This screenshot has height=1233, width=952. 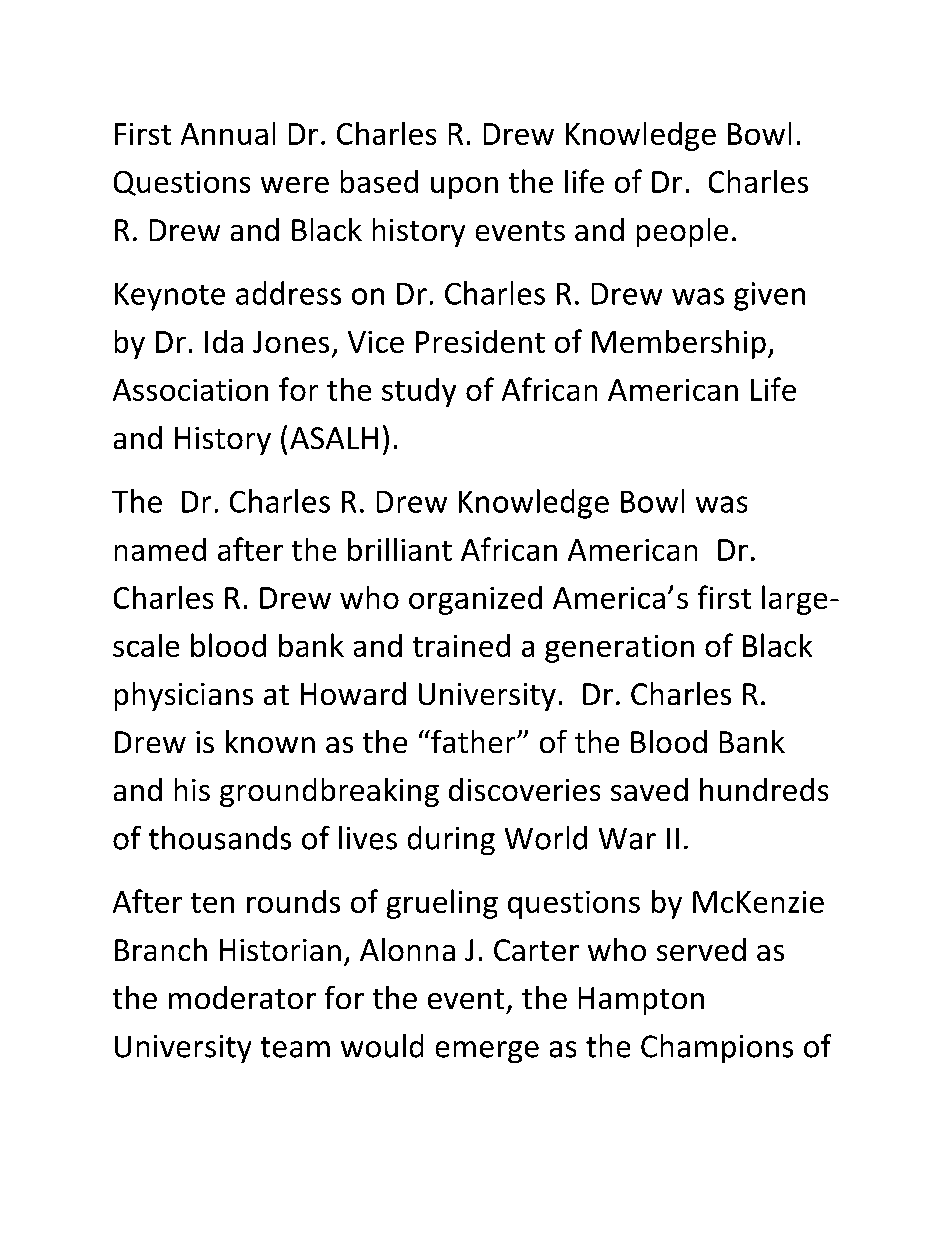 I want to click on emerge, so click(x=487, y=1052).
